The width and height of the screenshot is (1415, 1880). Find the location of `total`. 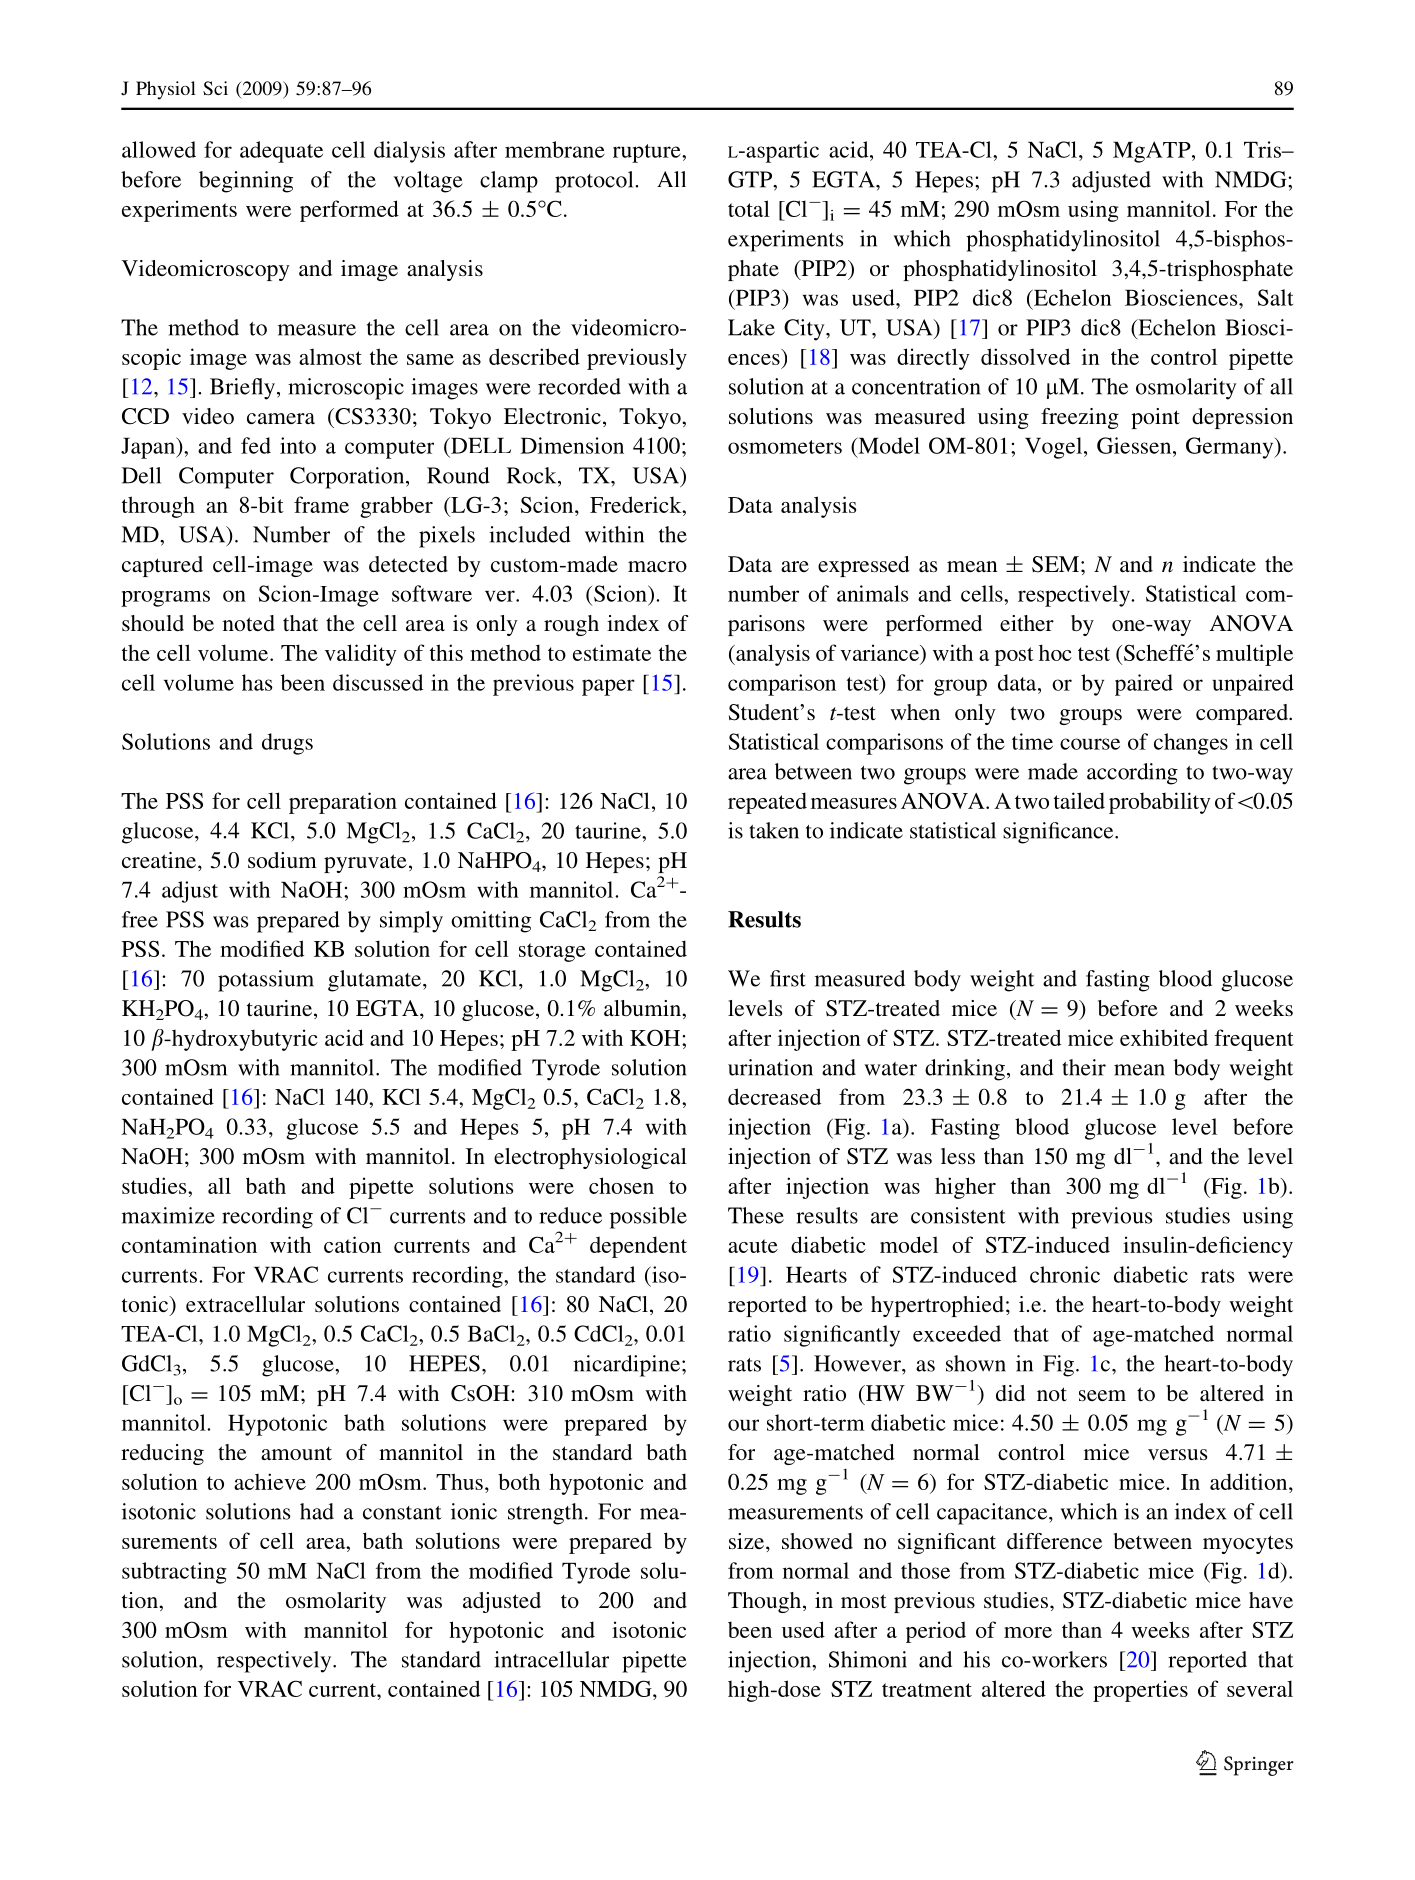

total is located at coordinates (749, 208).
